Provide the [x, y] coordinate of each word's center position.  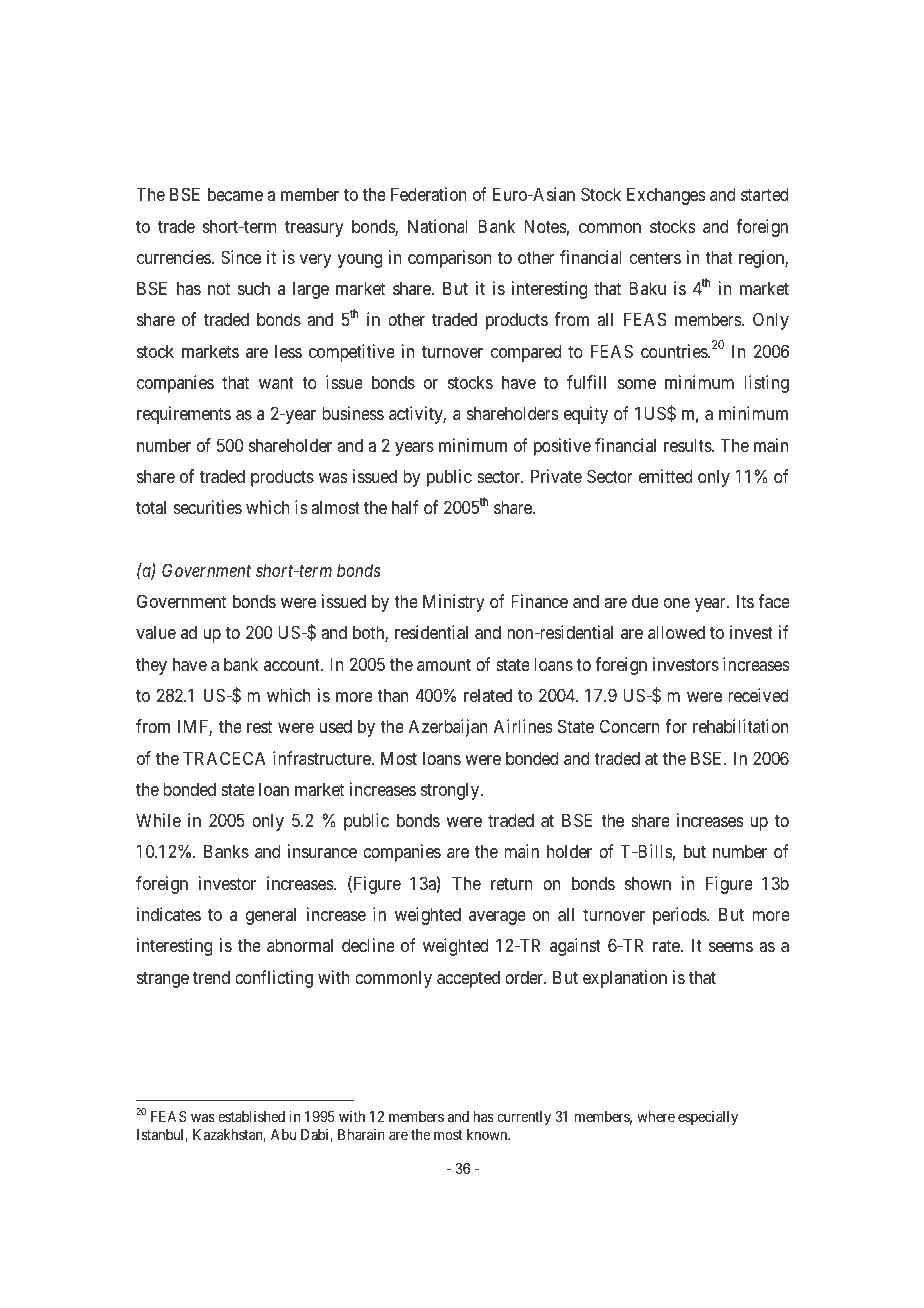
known [488, 1134]
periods [680, 916]
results [688, 445]
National [437, 226]
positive [562, 447]
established [251, 1116]
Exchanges [666, 196]
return [512, 883]
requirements [184, 415]
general [271, 916]
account [293, 664]
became [235, 194]
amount [444, 664]
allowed [676, 632]
